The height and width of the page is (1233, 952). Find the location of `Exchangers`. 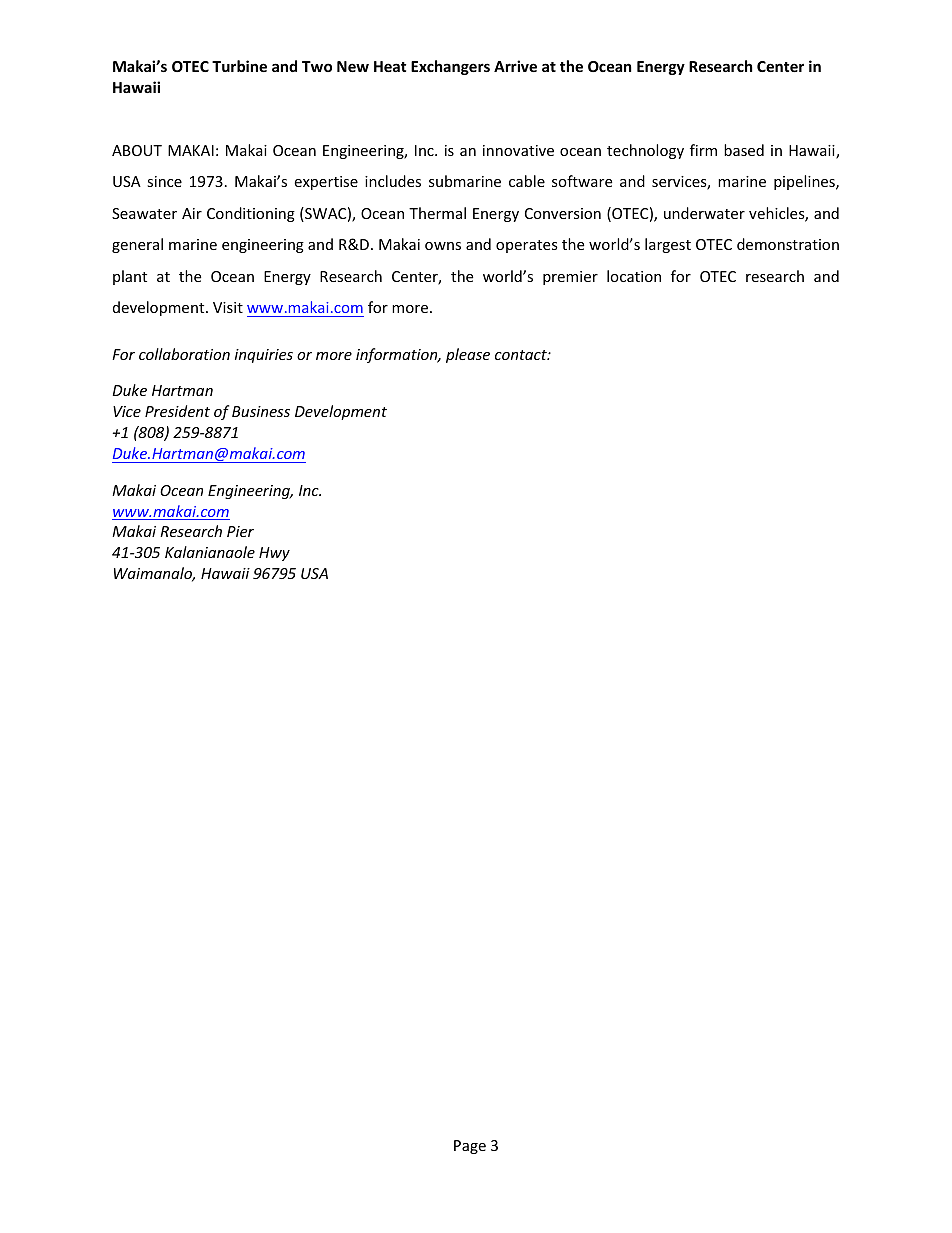

Exchangers is located at coordinates (450, 67).
